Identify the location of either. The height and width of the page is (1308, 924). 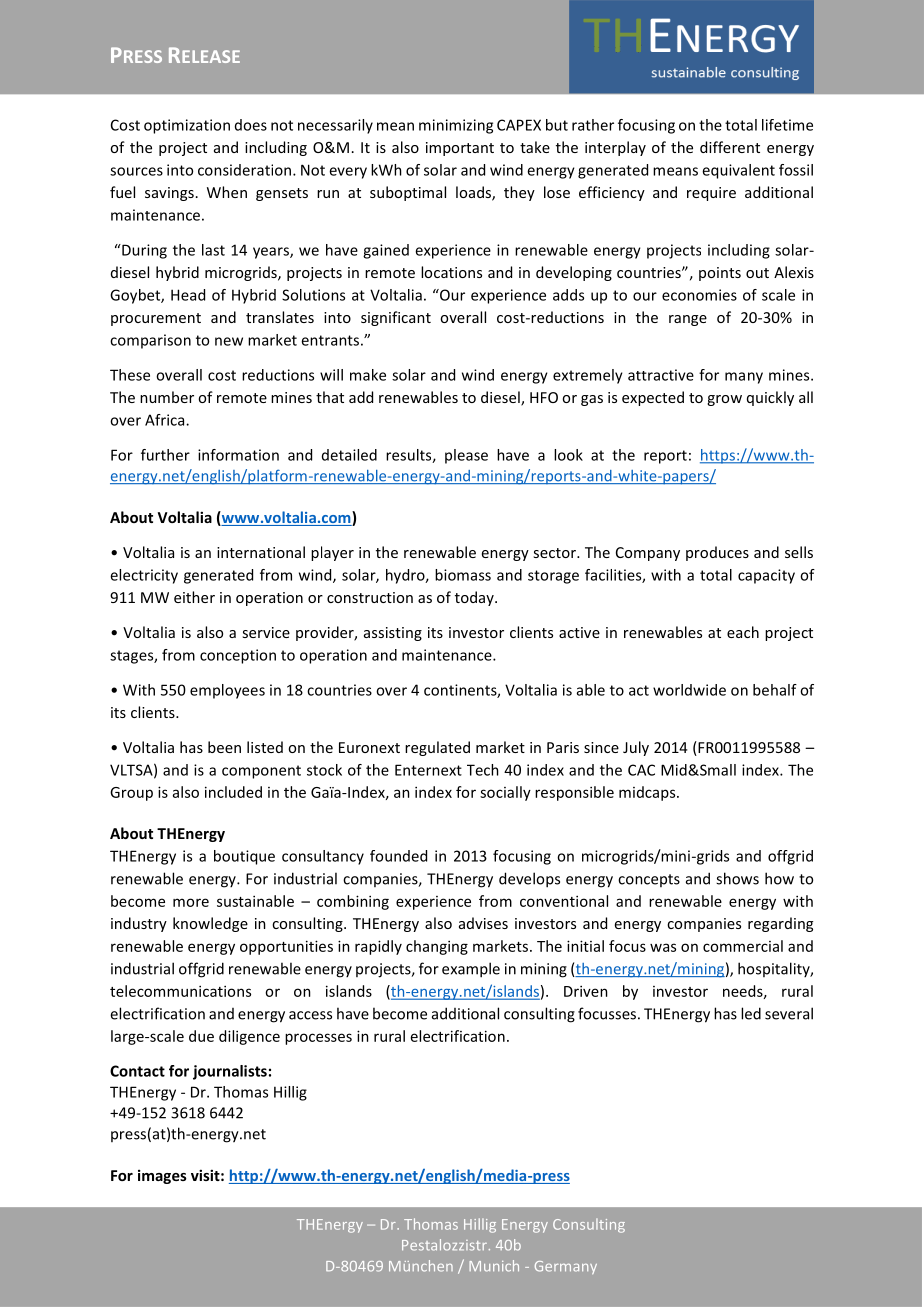
(194, 597).
